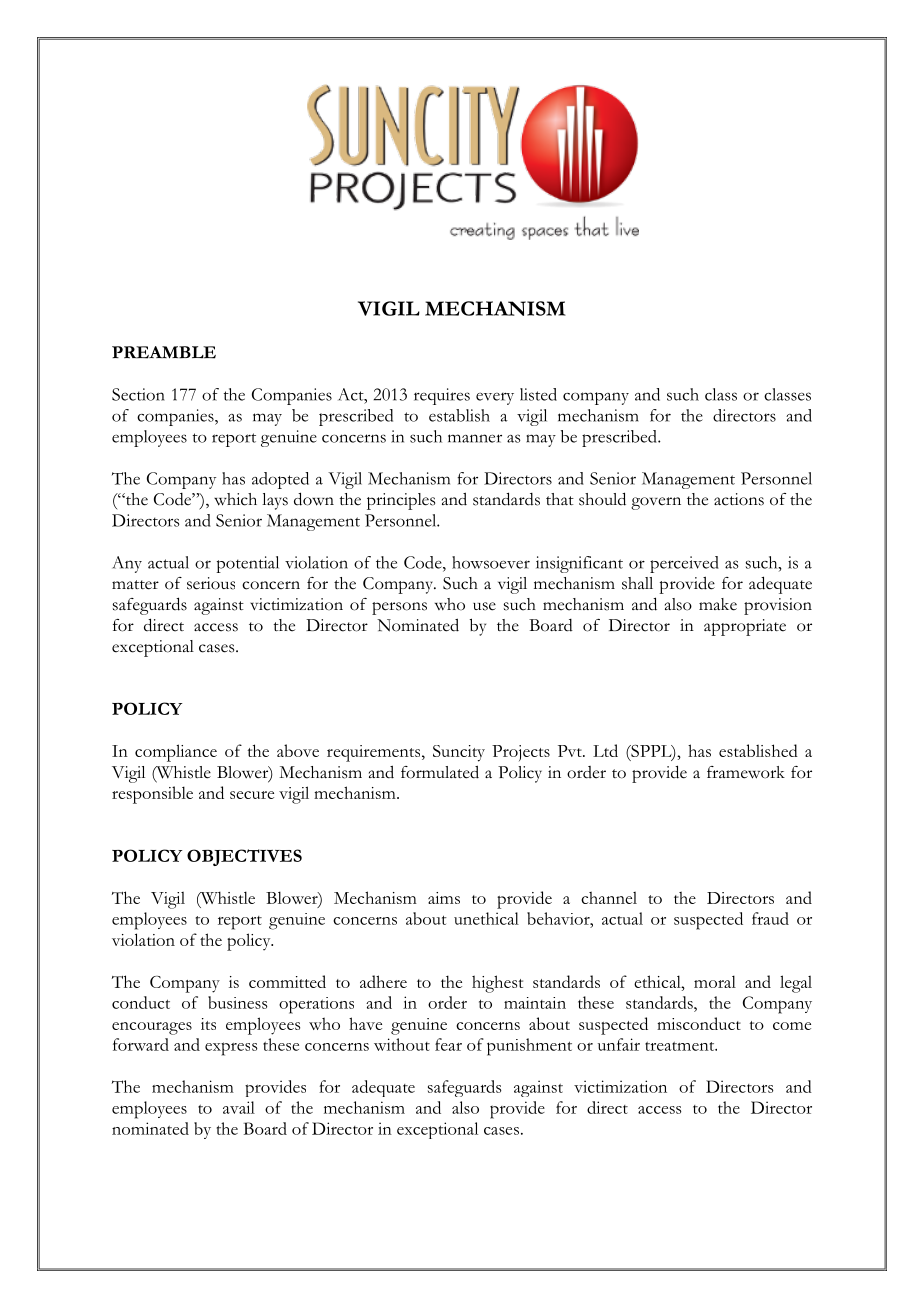 Image resolution: width=924 pixels, height=1308 pixels. Describe the element at coordinates (176, 753) in the screenshot. I see `compliance` at that location.
